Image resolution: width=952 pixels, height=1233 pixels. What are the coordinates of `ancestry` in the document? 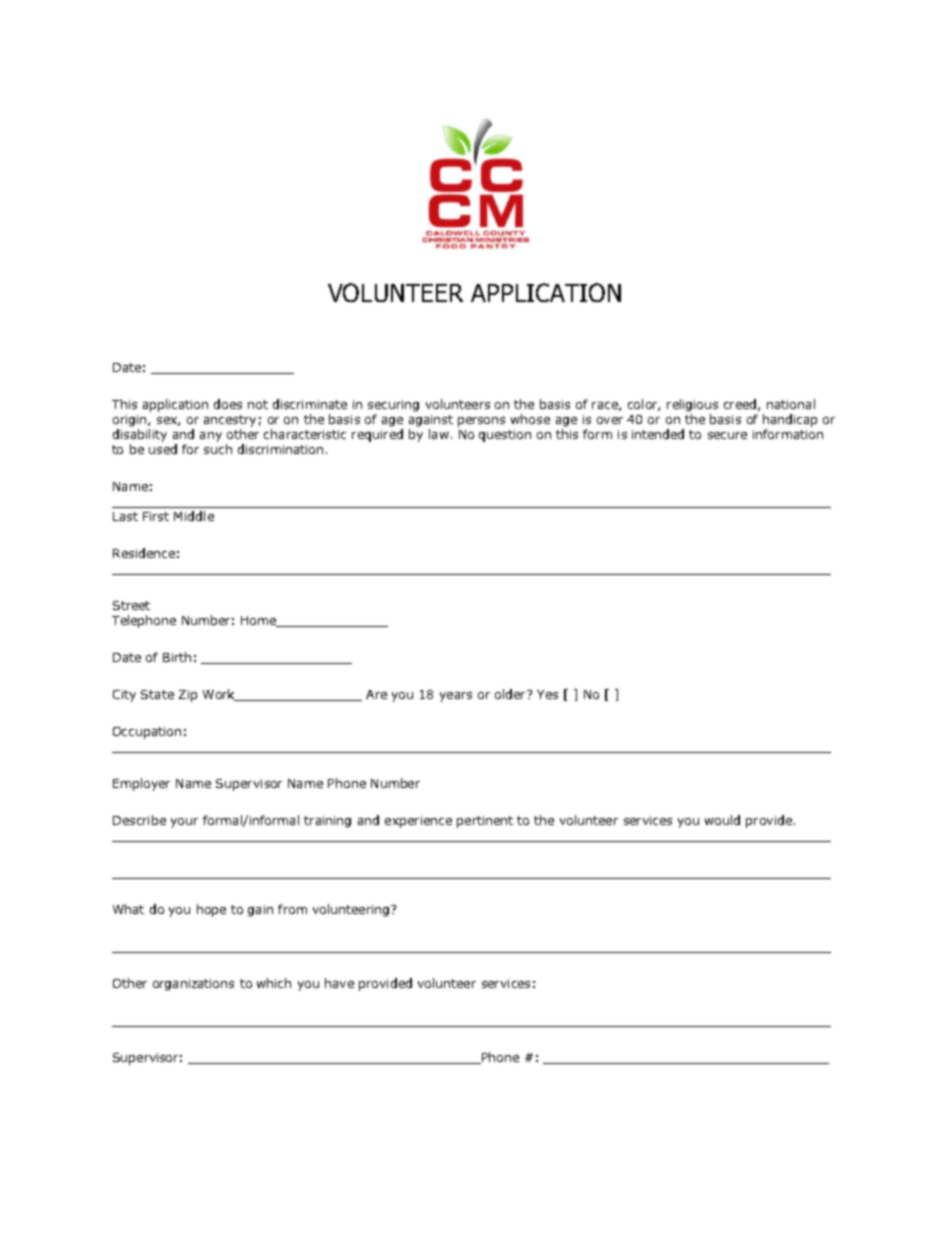 It's located at (230, 421).
